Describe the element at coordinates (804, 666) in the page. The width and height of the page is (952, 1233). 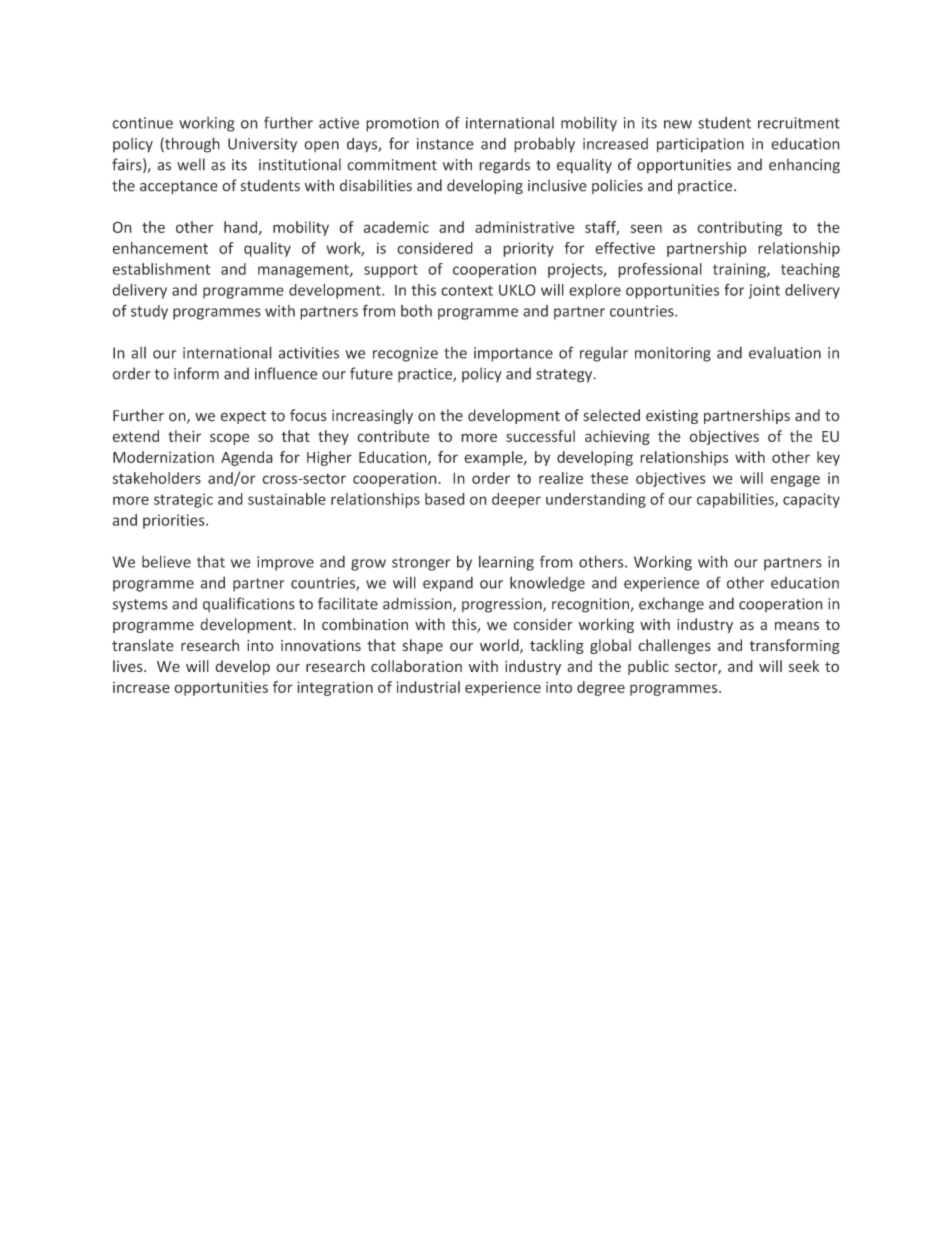
I see `seek` at that location.
